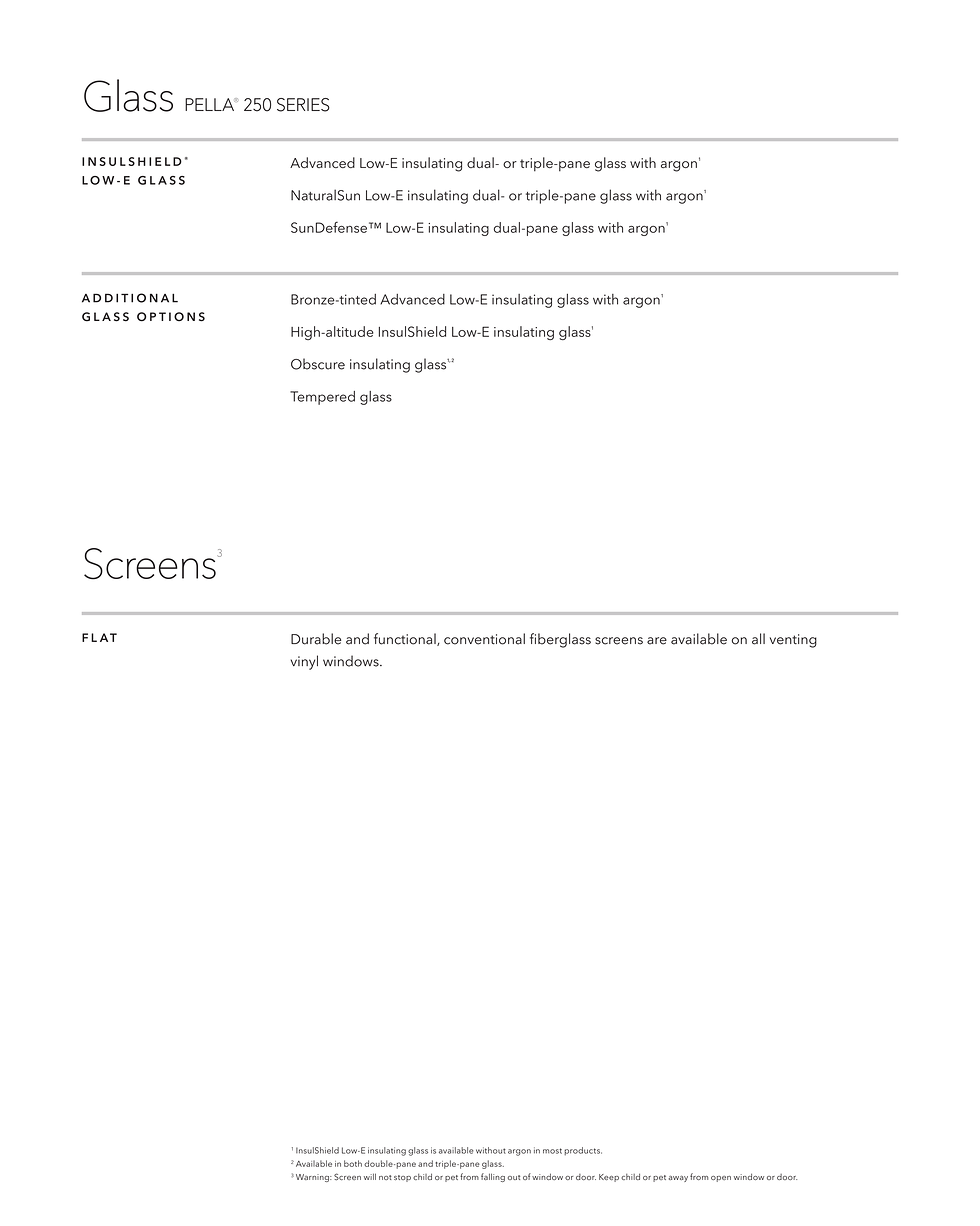 This image has height=1226, width=980. Describe the element at coordinates (552, 1151) in the image. I see `most` at that location.
